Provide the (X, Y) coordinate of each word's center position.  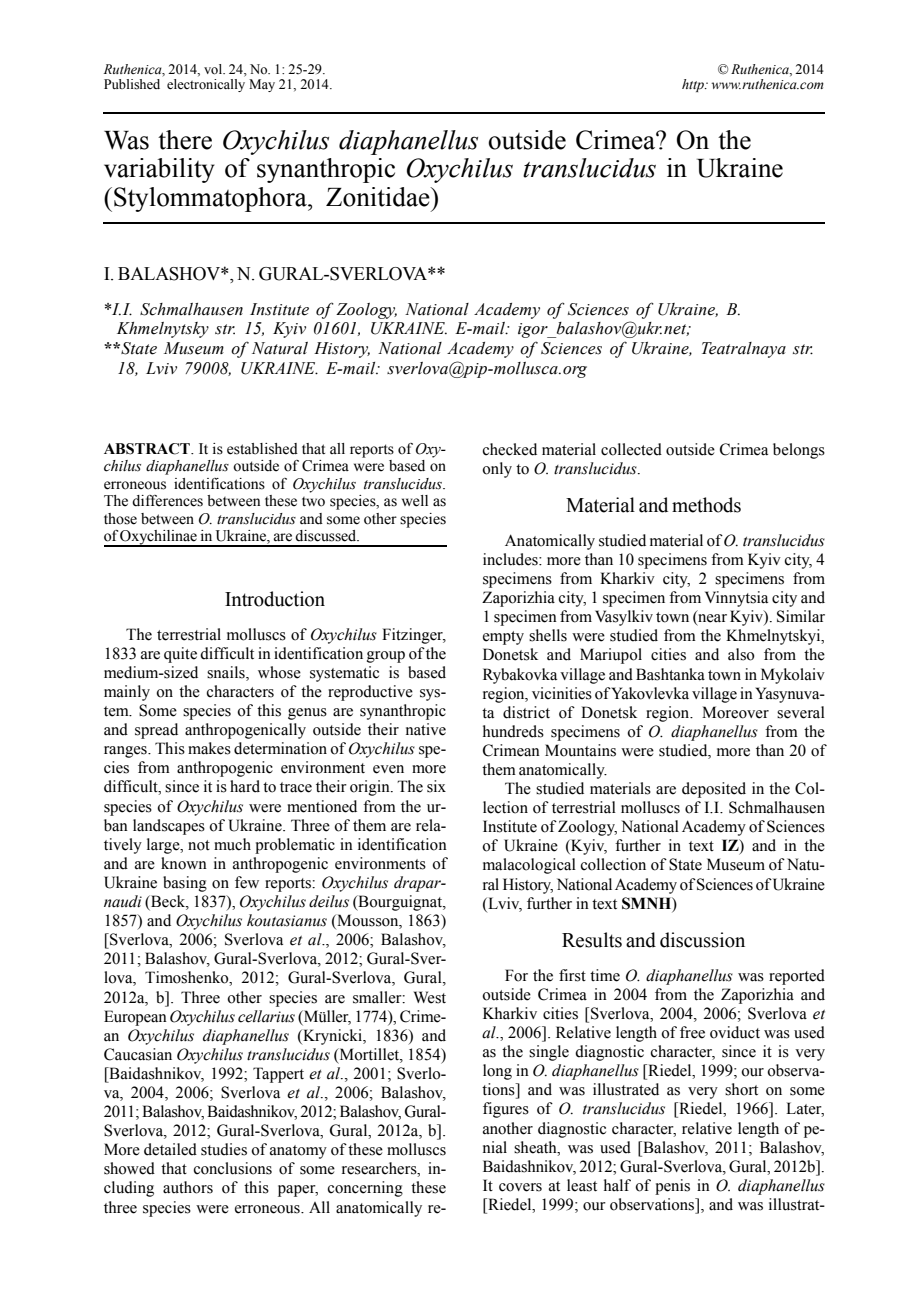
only (497, 470)
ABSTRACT (148, 449)
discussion (702, 940)
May (262, 85)
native (426, 729)
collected (631, 449)
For (516, 975)
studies (224, 1149)
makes (209, 748)
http (694, 85)
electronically (206, 85)
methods (706, 505)
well (415, 501)
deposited (714, 790)
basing (185, 884)
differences (167, 501)
